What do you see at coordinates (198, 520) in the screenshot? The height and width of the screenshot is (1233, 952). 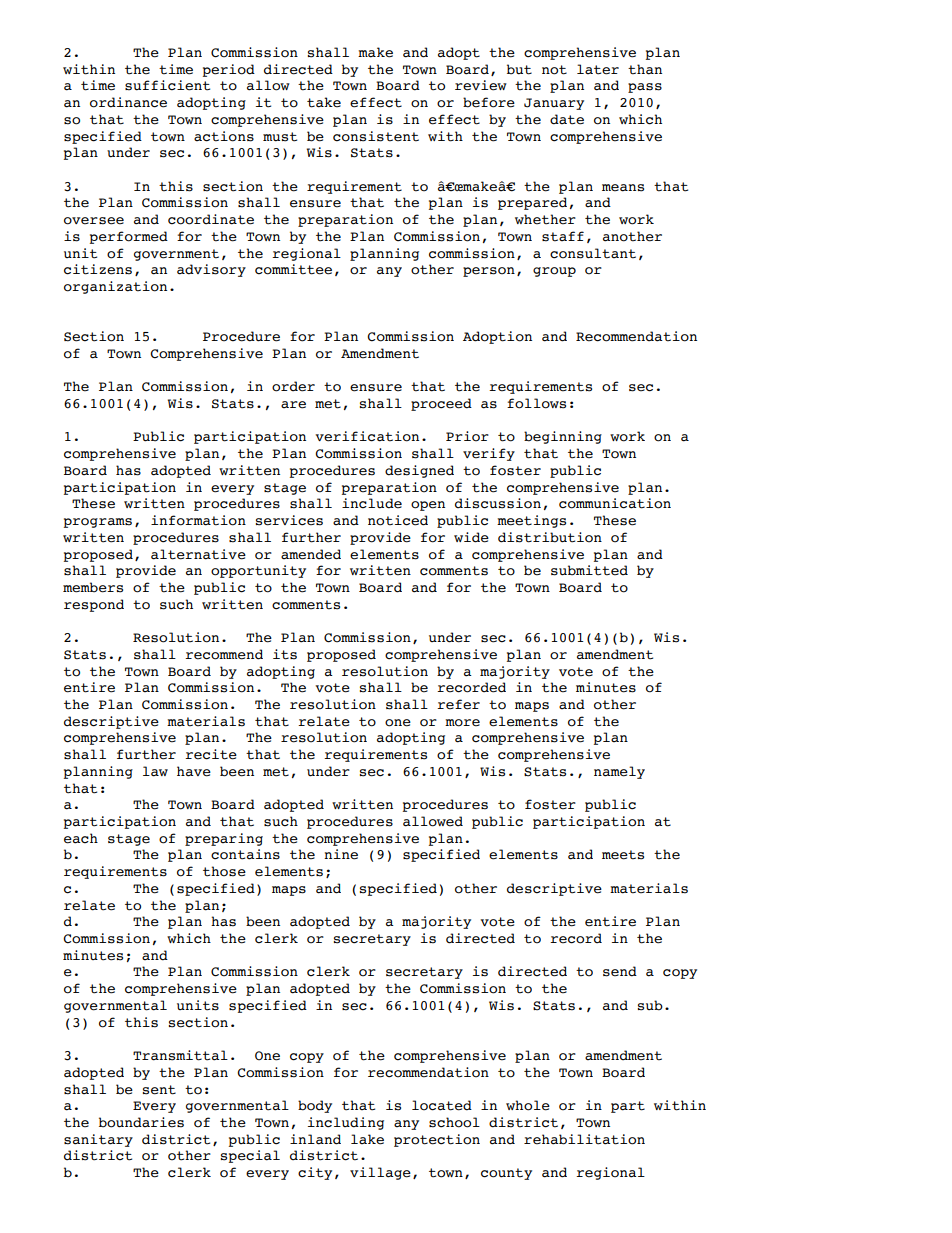 I see `information` at bounding box center [198, 520].
